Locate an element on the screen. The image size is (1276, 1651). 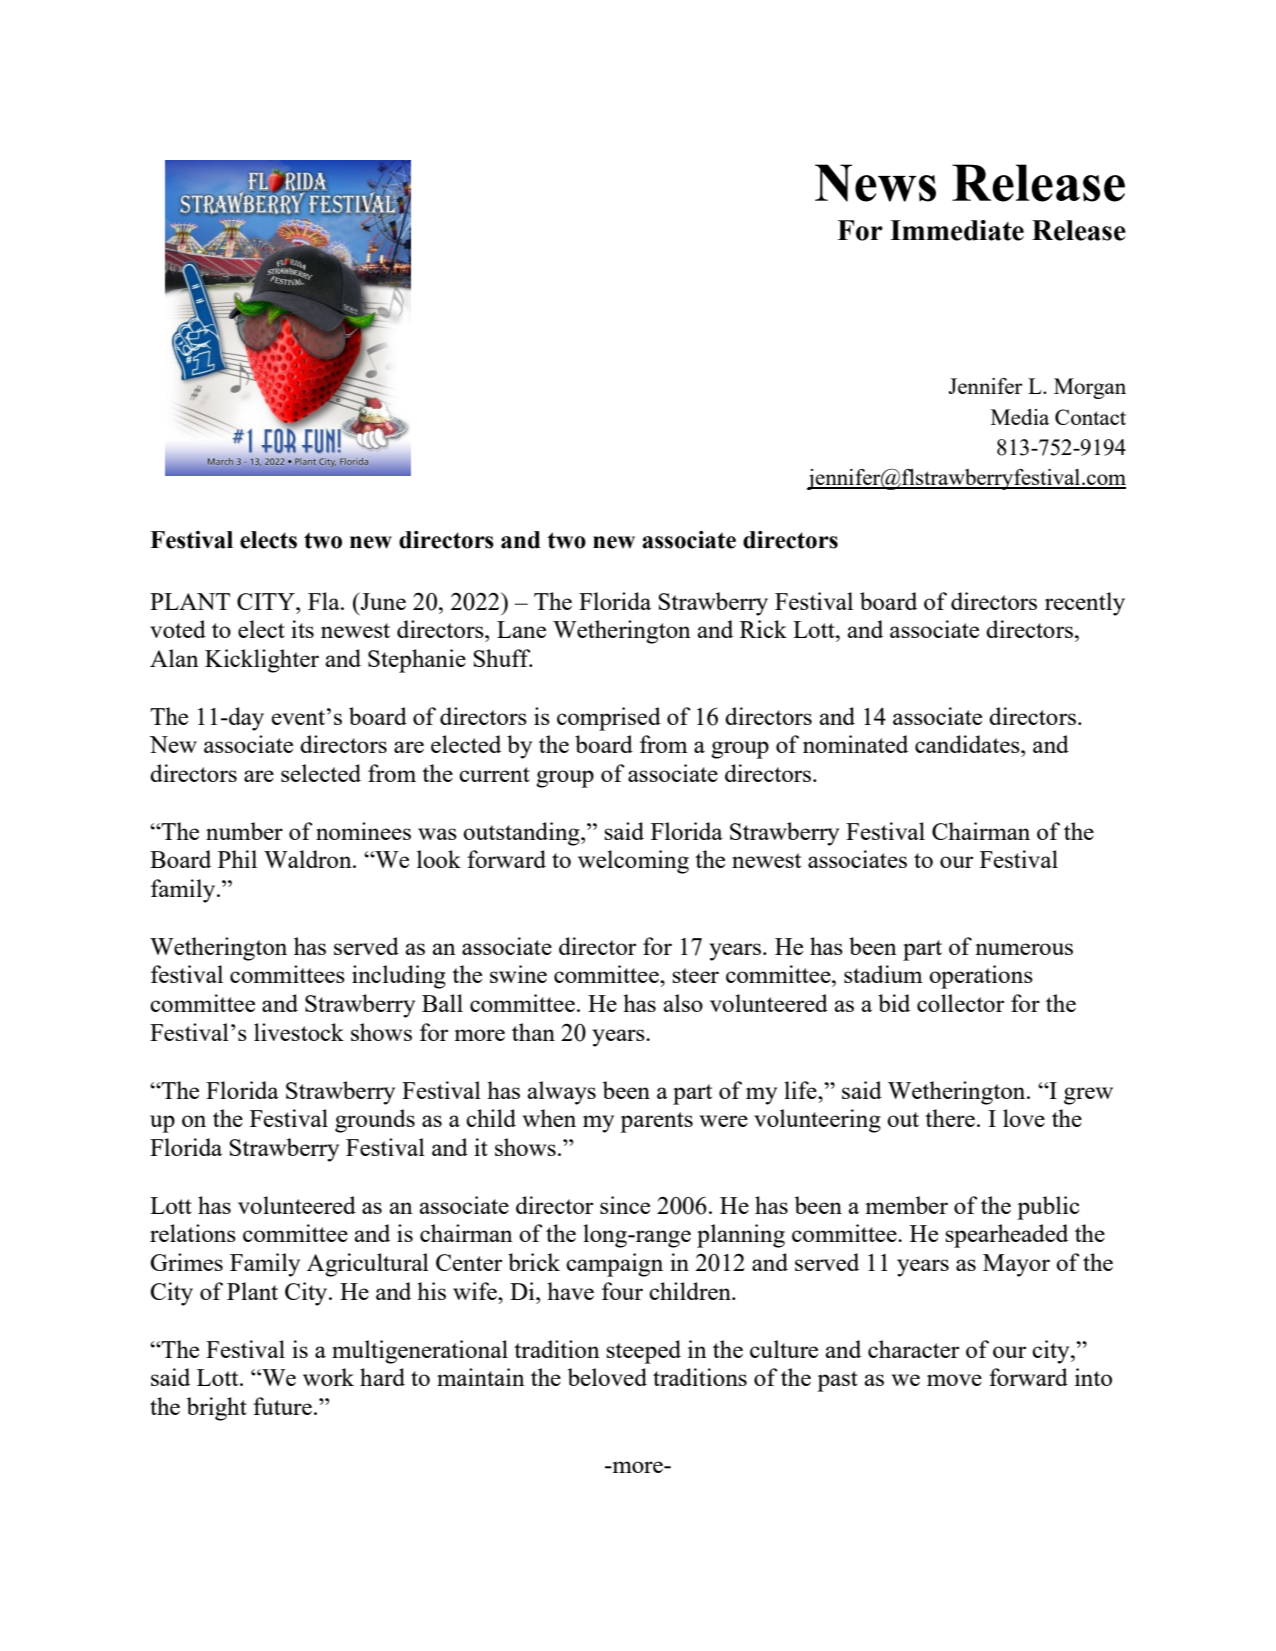
work is located at coordinates (328, 1377).
